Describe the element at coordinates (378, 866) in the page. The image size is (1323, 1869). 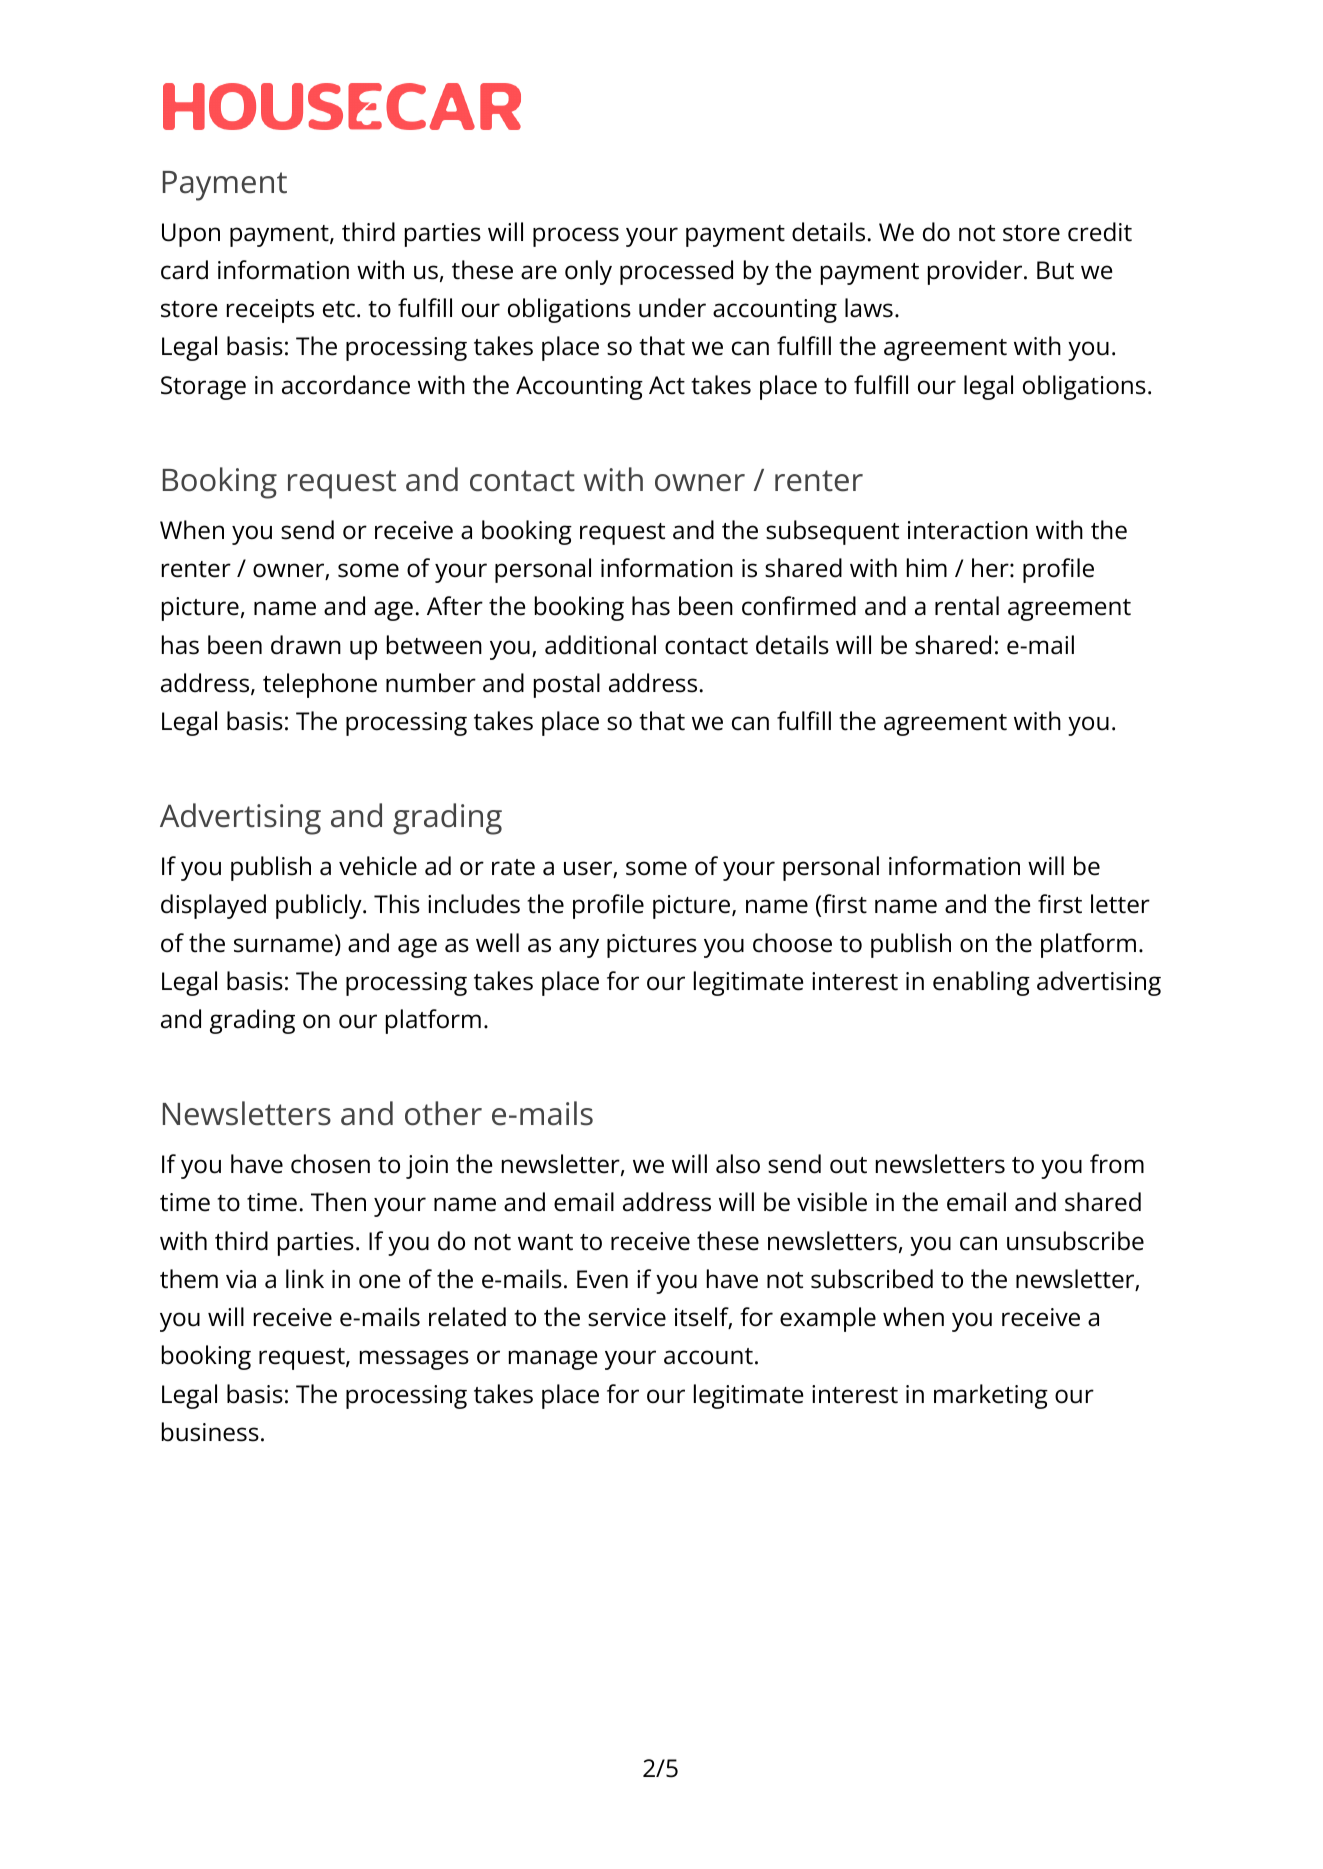
I see `vehicle` at that location.
